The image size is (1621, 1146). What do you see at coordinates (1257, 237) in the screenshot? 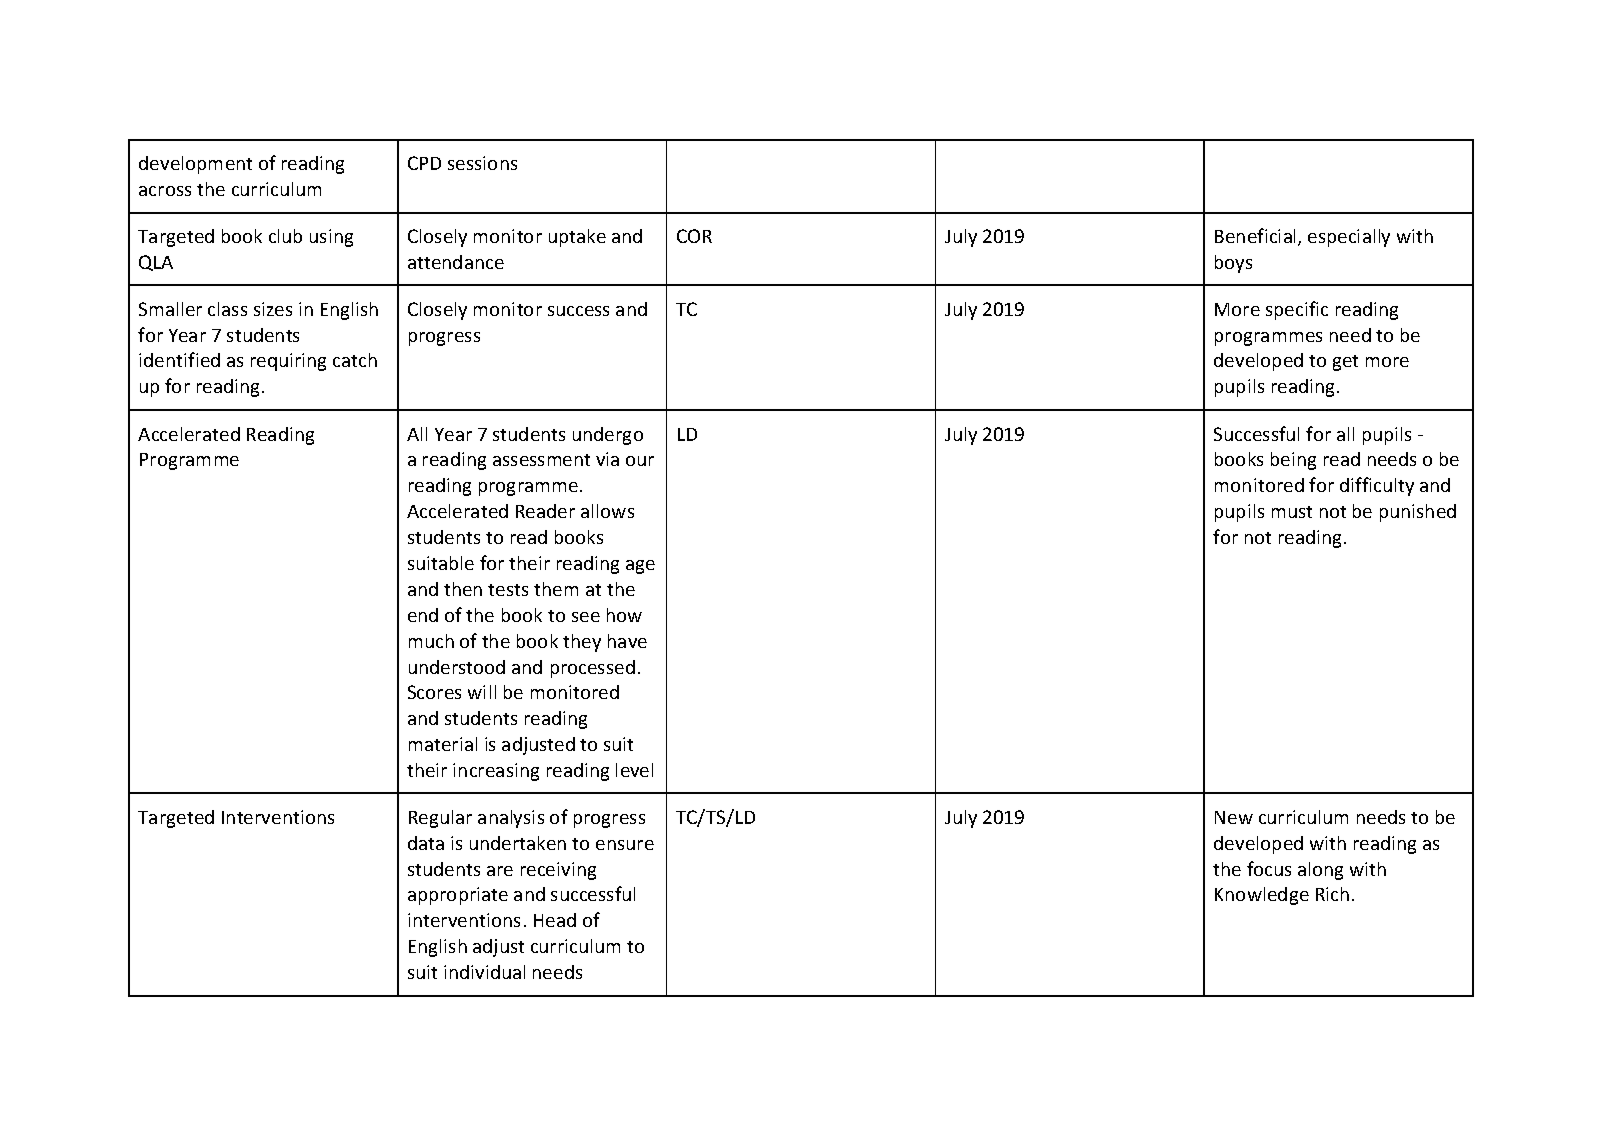
I see `Beneficial` at bounding box center [1257, 237].
